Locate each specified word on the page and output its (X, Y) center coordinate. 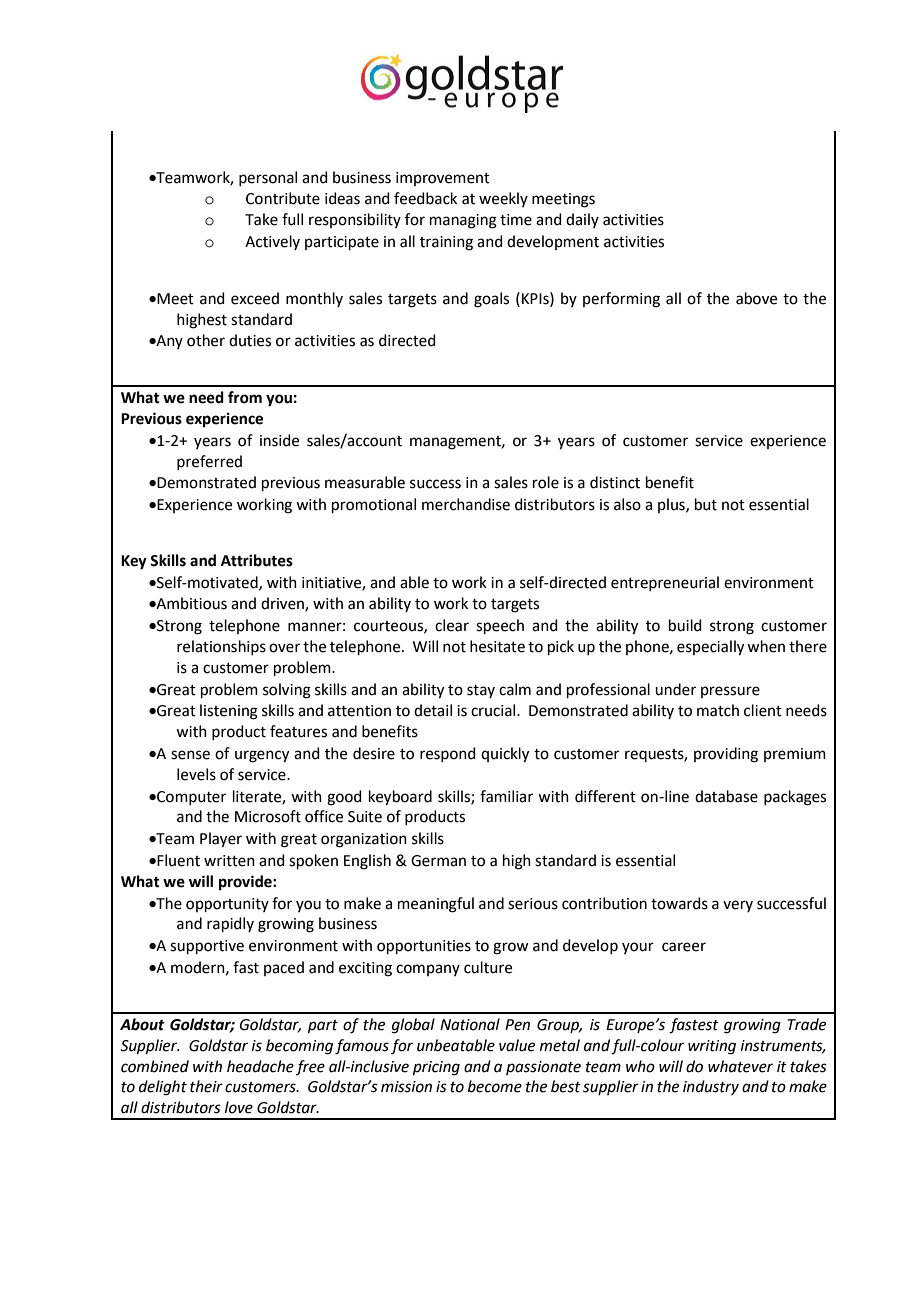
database (726, 796)
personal (268, 178)
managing (463, 221)
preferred (209, 462)
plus (672, 505)
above (756, 298)
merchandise (466, 504)
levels (196, 774)
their (206, 1086)
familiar (506, 796)
